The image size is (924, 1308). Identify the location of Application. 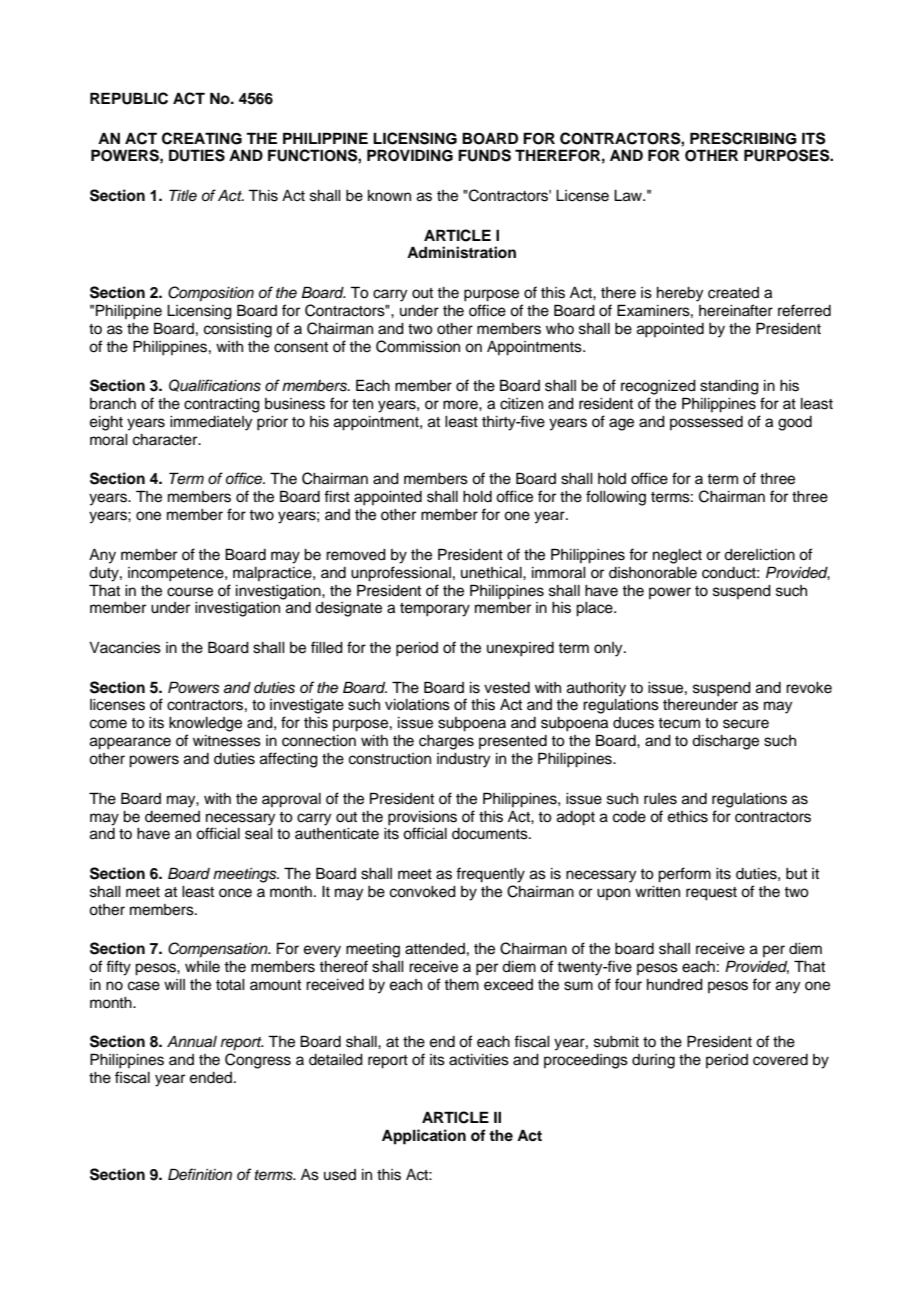
(424, 1137).
